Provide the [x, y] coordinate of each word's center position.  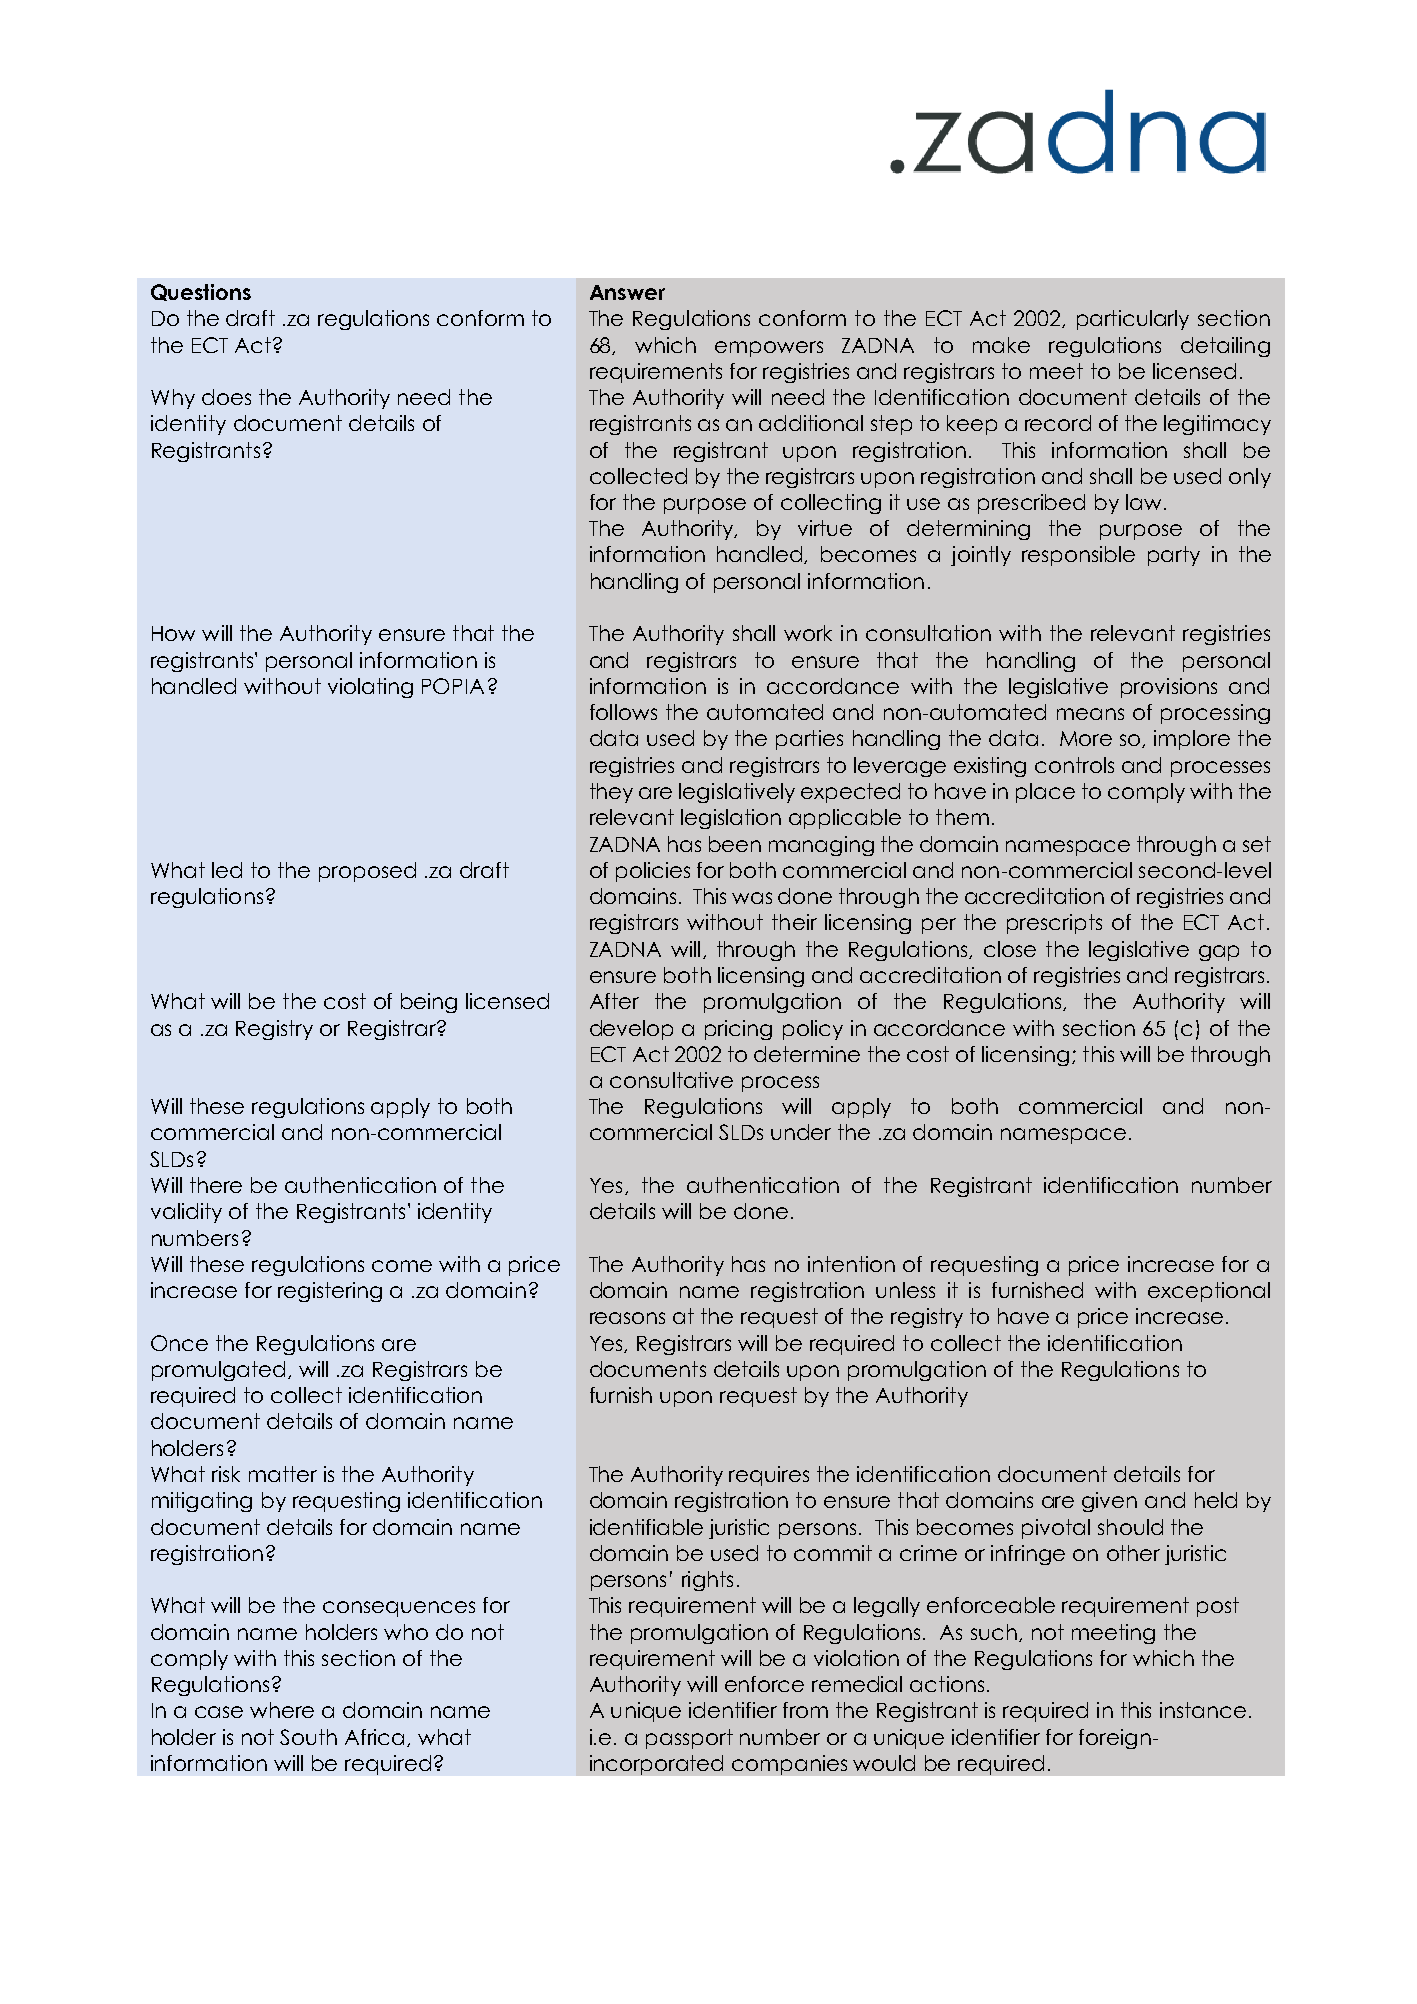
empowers [769, 349]
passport [689, 1739]
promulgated [218, 1371]
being [429, 1003]
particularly [1133, 320]
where [282, 1710]
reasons [627, 1318]
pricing [738, 1030]
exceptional [1209, 1292]
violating [370, 688]
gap [1219, 953]
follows [623, 712]
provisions [1169, 688]
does [226, 397]
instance [1203, 1710]
